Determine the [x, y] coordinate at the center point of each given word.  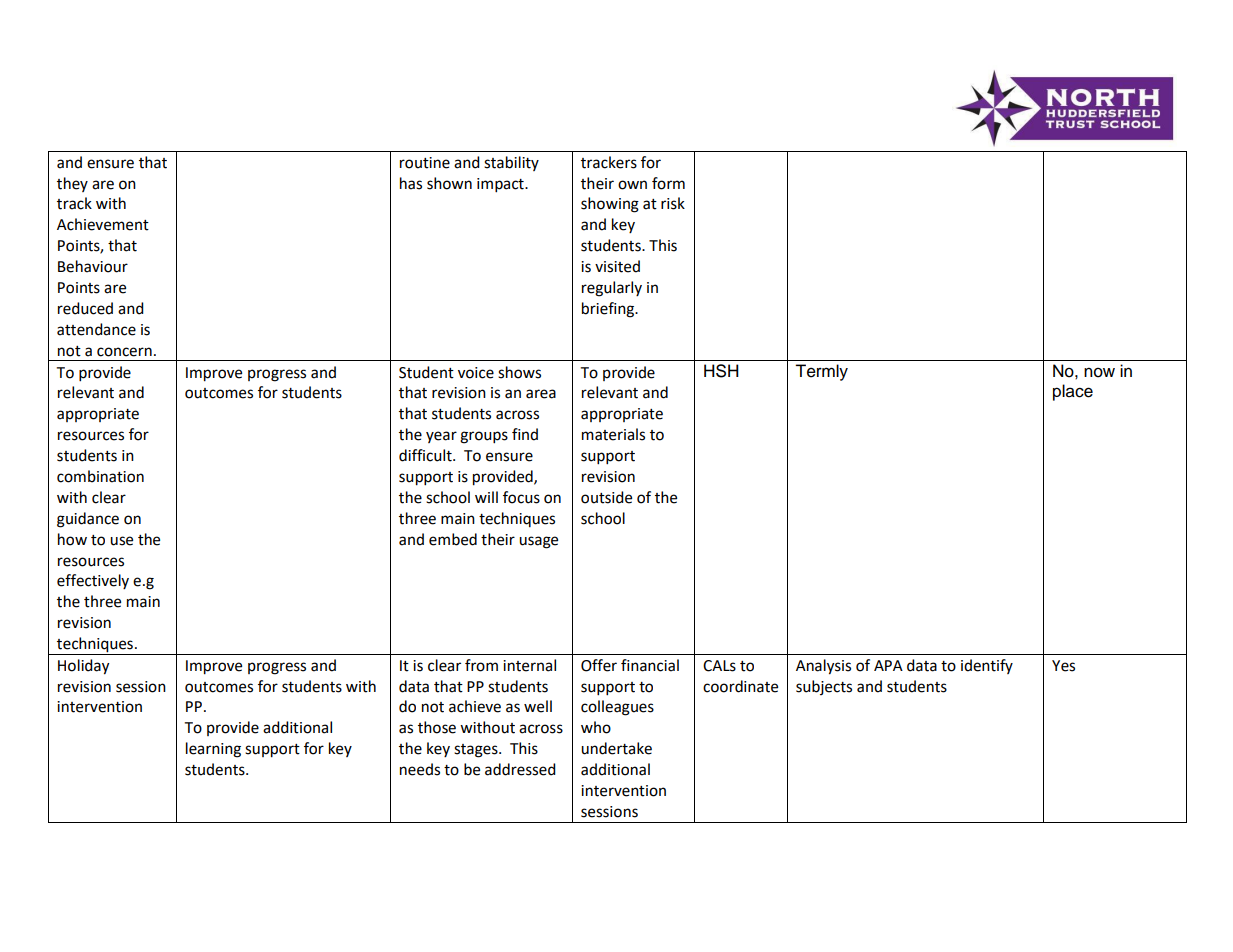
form [668, 183]
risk [673, 203]
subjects [824, 687]
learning [213, 750]
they [72, 184]
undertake [616, 748]
